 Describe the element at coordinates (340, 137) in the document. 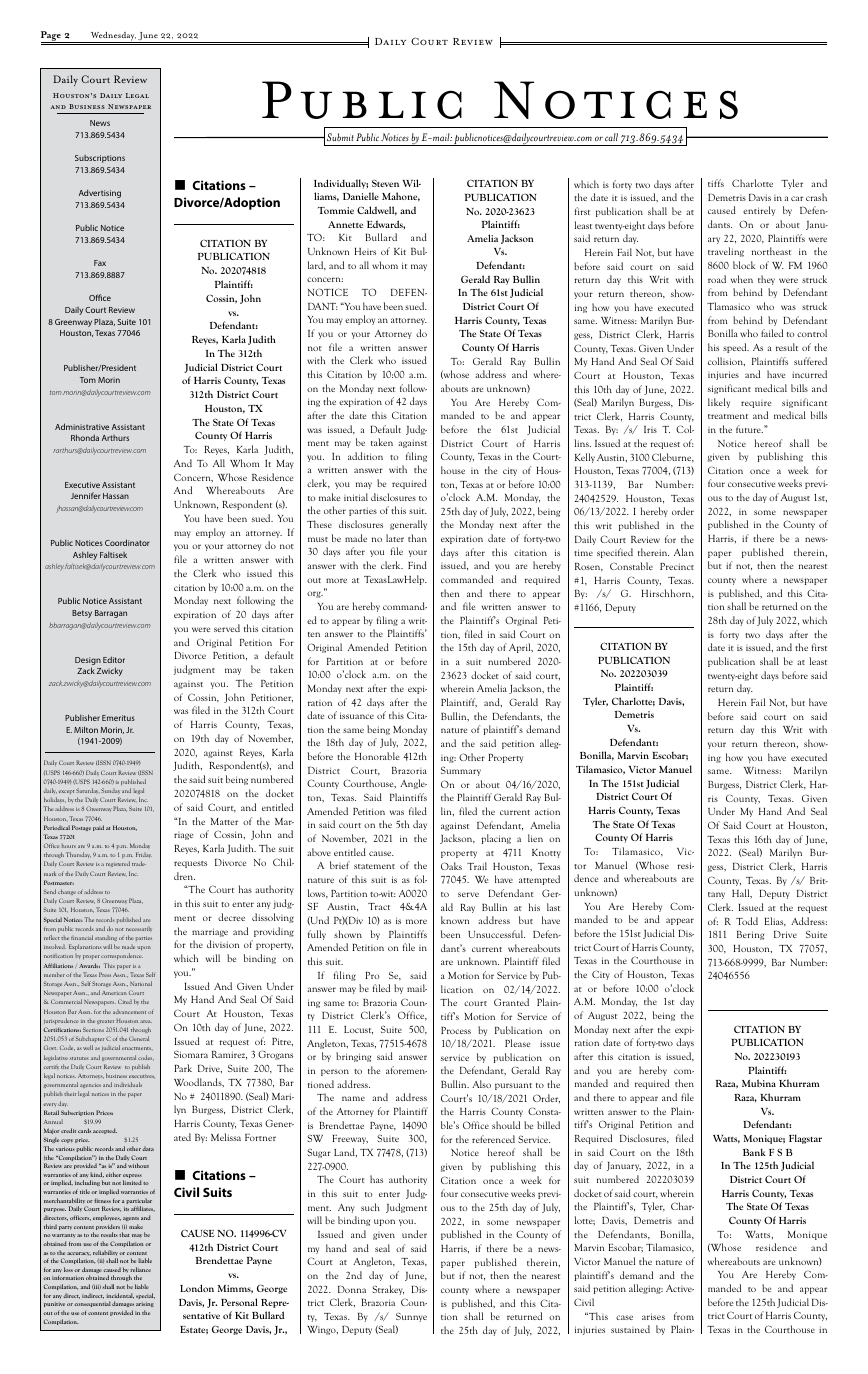

I see `Submit` at that location.
